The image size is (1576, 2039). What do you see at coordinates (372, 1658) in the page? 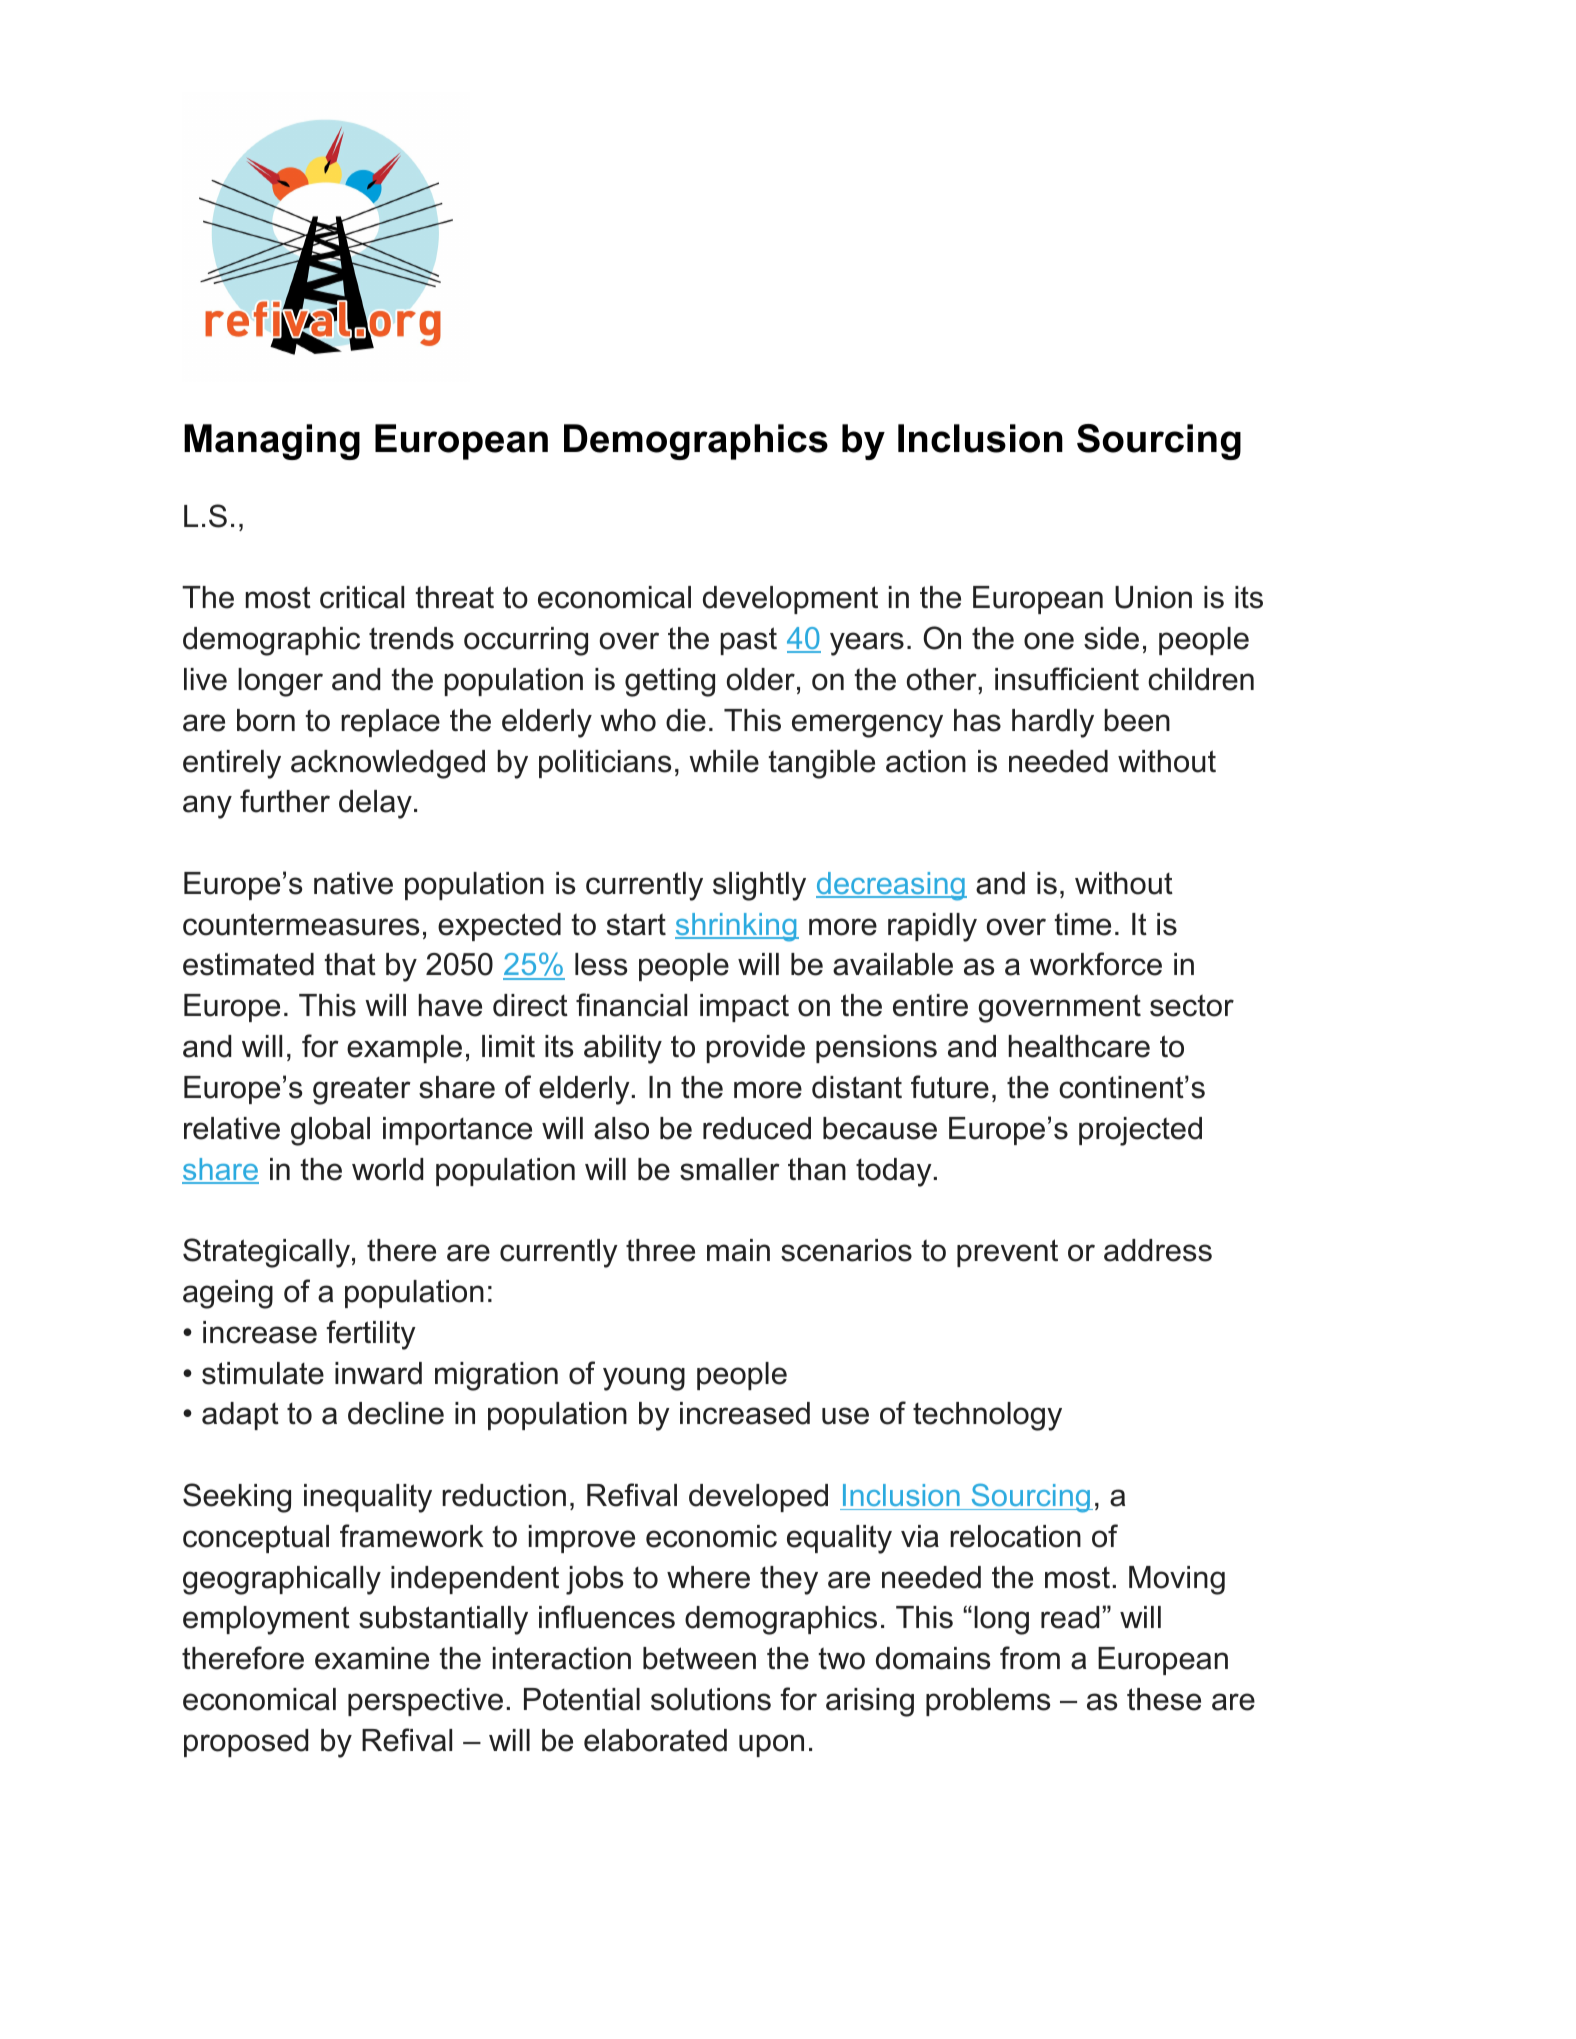
I see `examine` at bounding box center [372, 1658].
